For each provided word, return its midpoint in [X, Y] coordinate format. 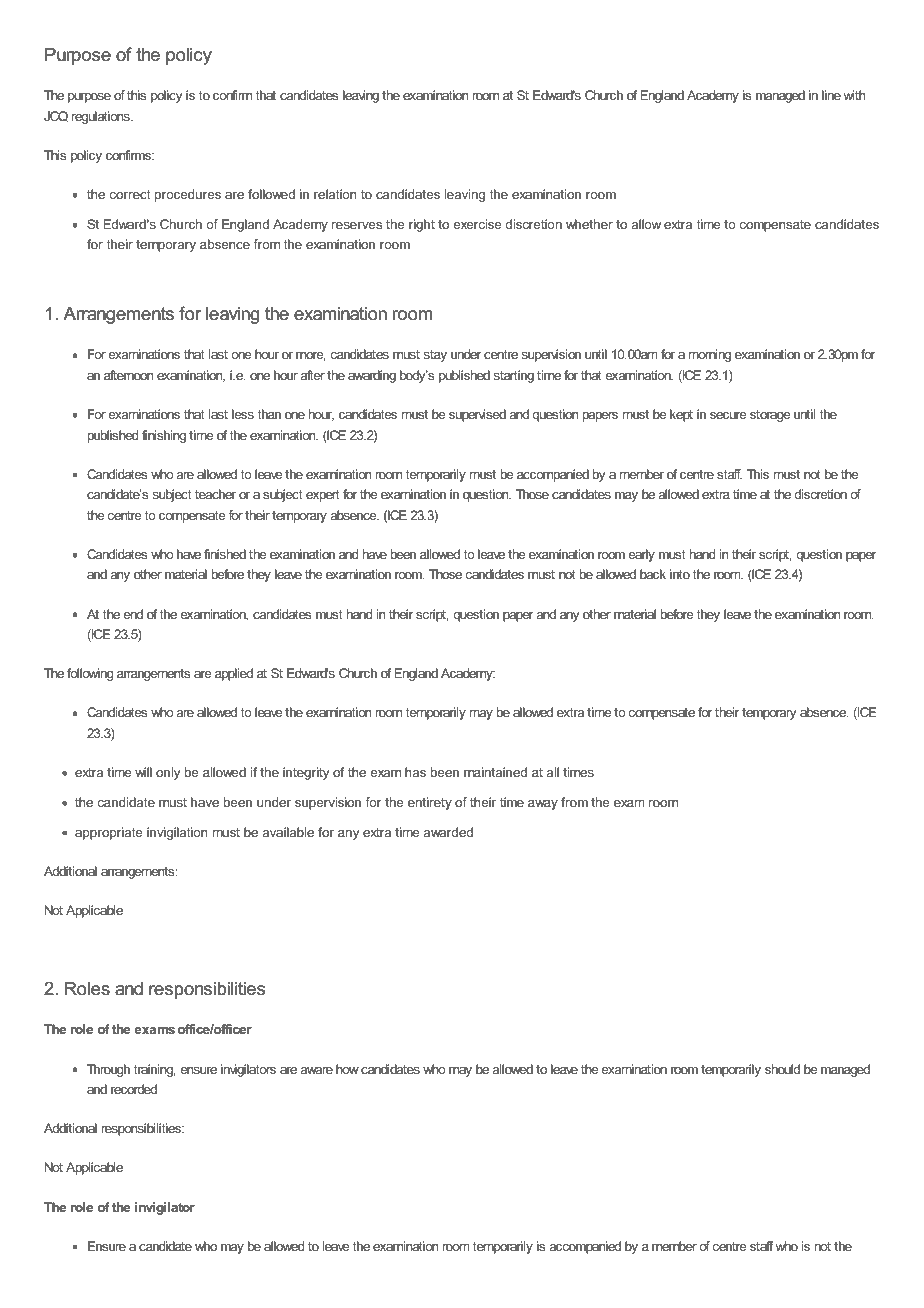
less [243, 414]
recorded [134, 1089]
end [133, 614]
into [680, 574]
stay [435, 356]
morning [710, 355]
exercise [477, 224]
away [543, 805]
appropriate [108, 833]
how [347, 1069]
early [641, 555]
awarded [448, 832]
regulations [101, 117]
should [782, 1069]
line [831, 95]
